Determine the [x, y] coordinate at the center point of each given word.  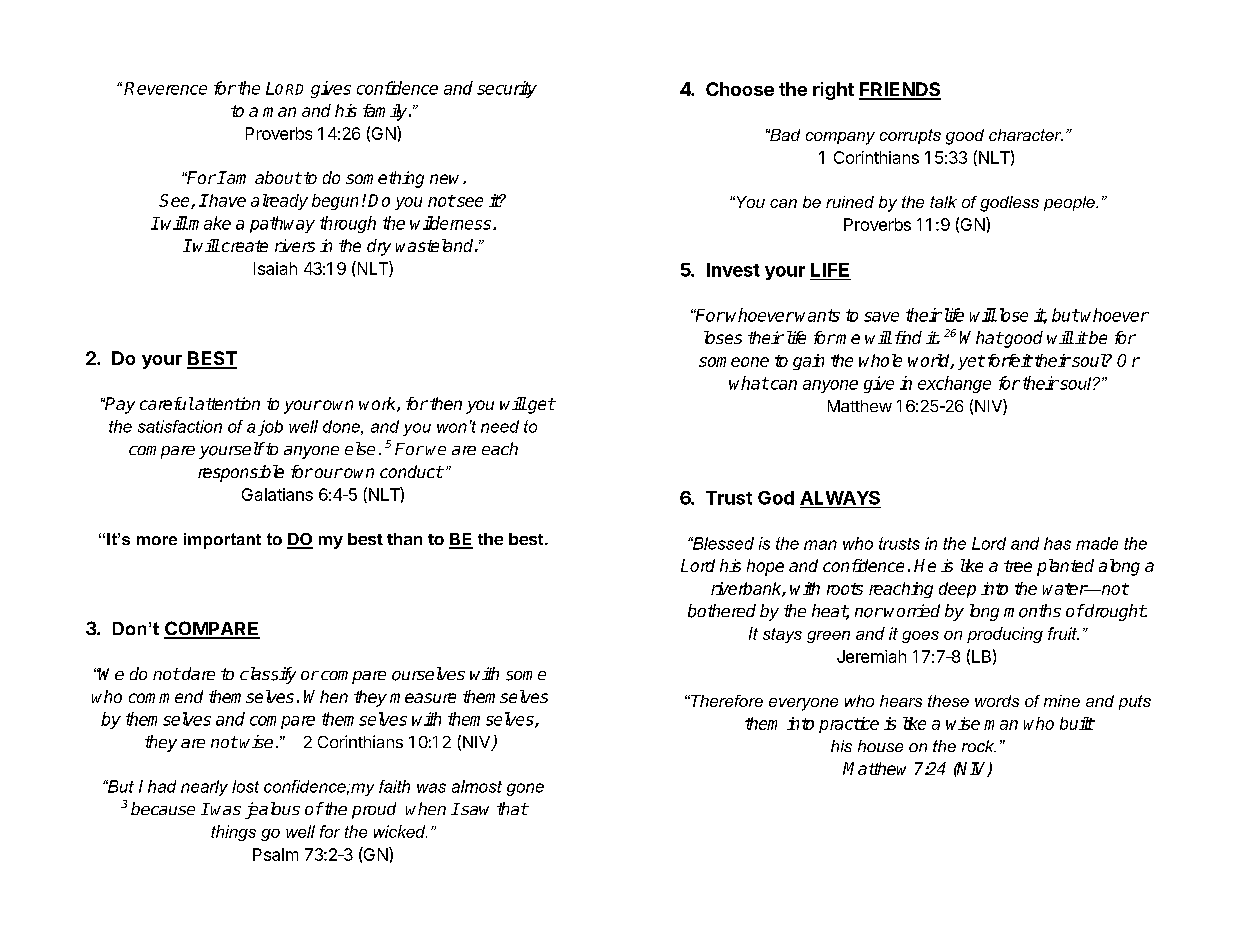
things [233, 833]
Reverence [165, 88]
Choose [740, 89]
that [512, 808]
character [1026, 135]
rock [979, 746]
